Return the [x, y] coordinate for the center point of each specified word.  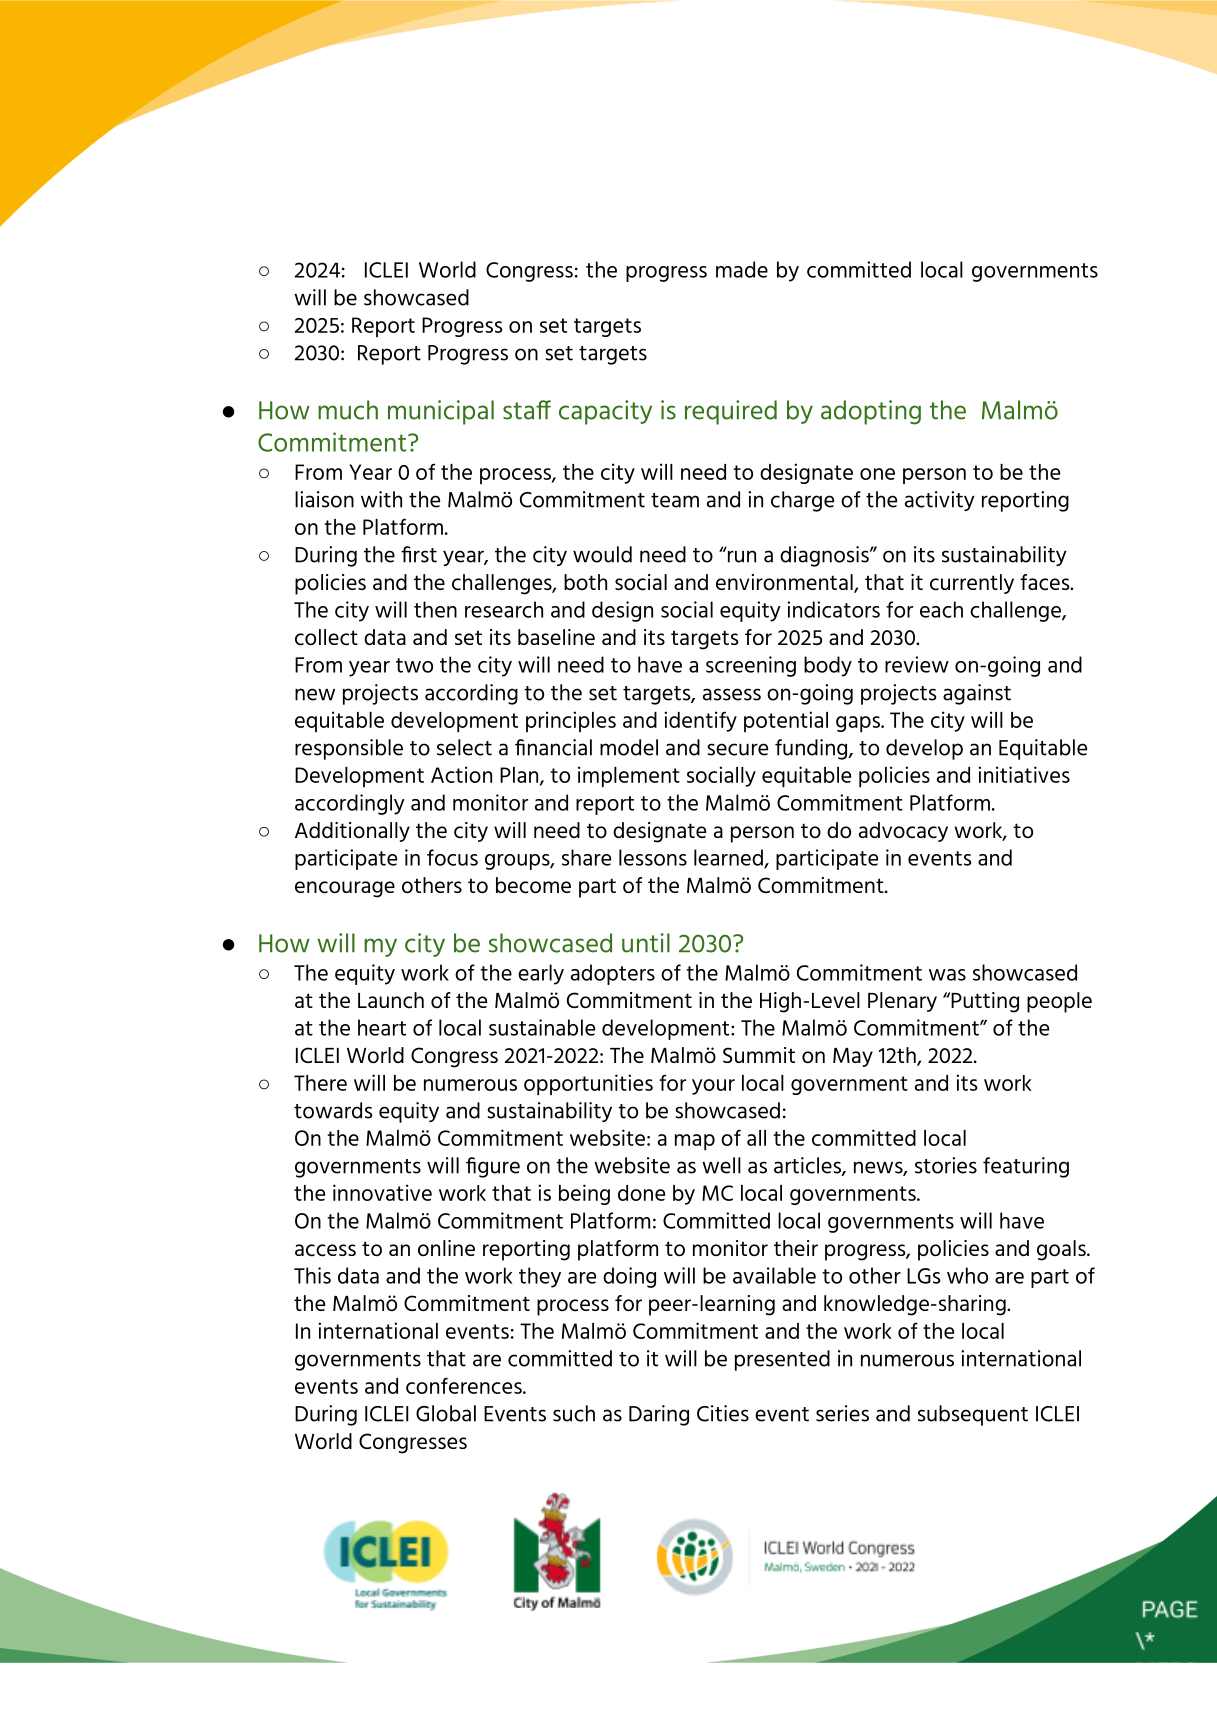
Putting [984, 1002]
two [414, 665]
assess [732, 694]
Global [446, 1413]
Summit [759, 1055]
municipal [441, 412]
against [977, 694]
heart [382, 1027]
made [742, 269]
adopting [871, 412]
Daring [659, 1415]
